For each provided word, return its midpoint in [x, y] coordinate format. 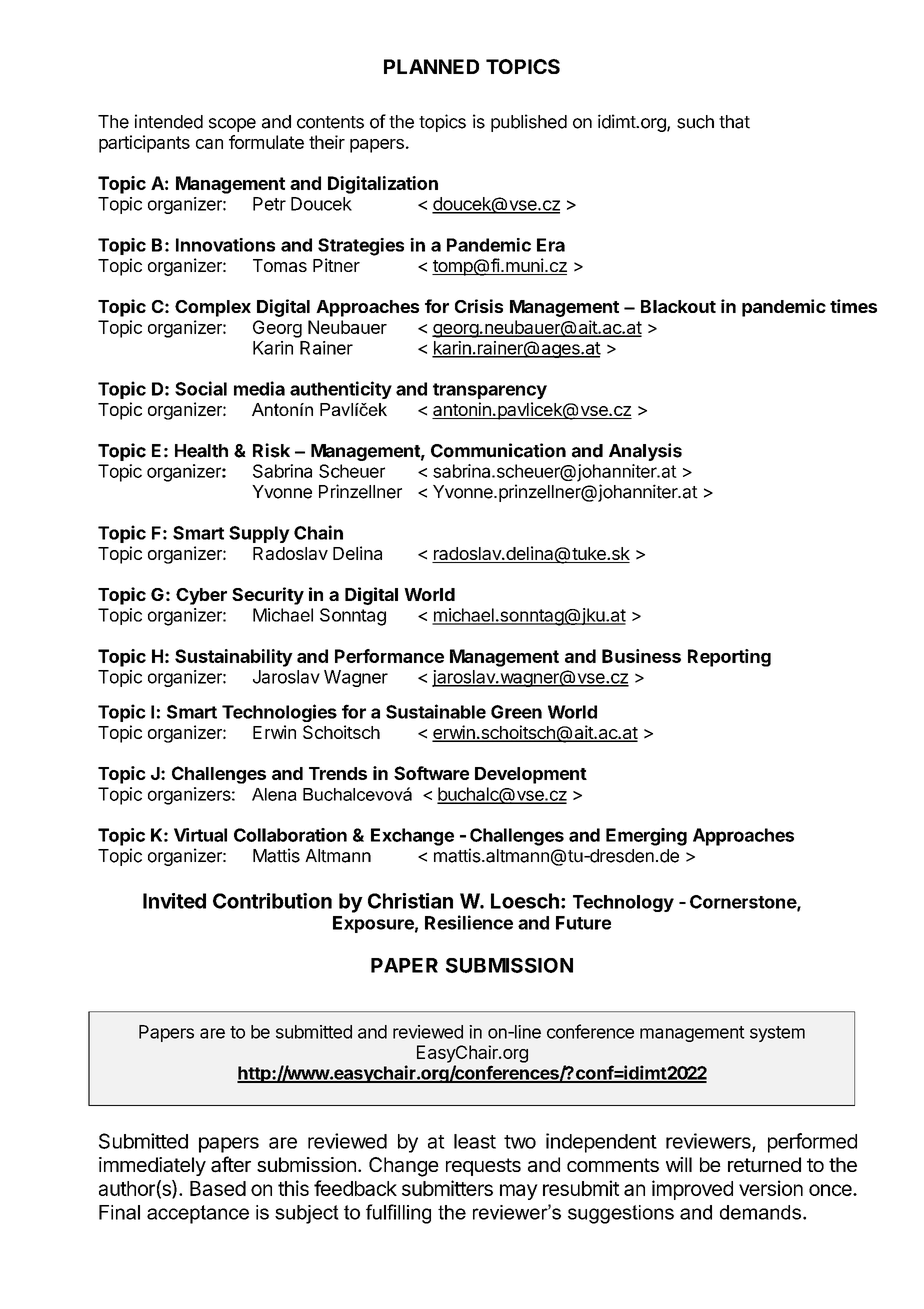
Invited [174, 901]
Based [218, 1188]
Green [516, 712]
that [734, 122]
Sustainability [234, 658]
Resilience [469, 922]
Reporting [729, 658]
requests [483, 1167]
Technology [623, 903]
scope [232, 125]
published [529, 123]
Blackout [678, 306]
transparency [490, 391]
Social [201, 388]
